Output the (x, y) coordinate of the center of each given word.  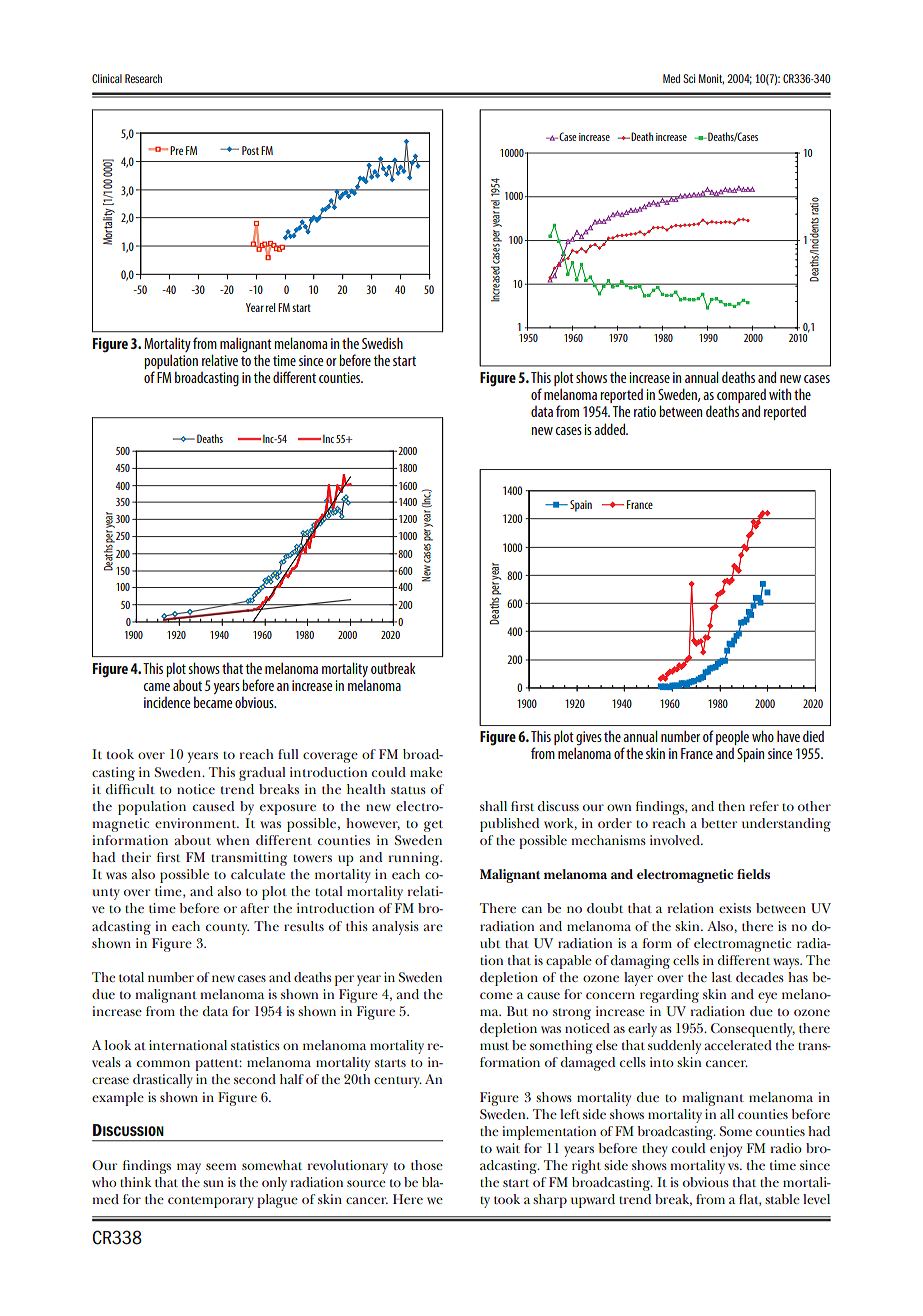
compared (741, 397)
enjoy (726, 1150)
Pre (176, 150)
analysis (395, 928)
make (426, 772)
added (611, 429)
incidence (167, 702)
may (189, 1168)
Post (250, 150)
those (427, 1165)
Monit (711, 79)
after (254, 908)
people (732, 737)
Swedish (382, 343)
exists (735, 908)
